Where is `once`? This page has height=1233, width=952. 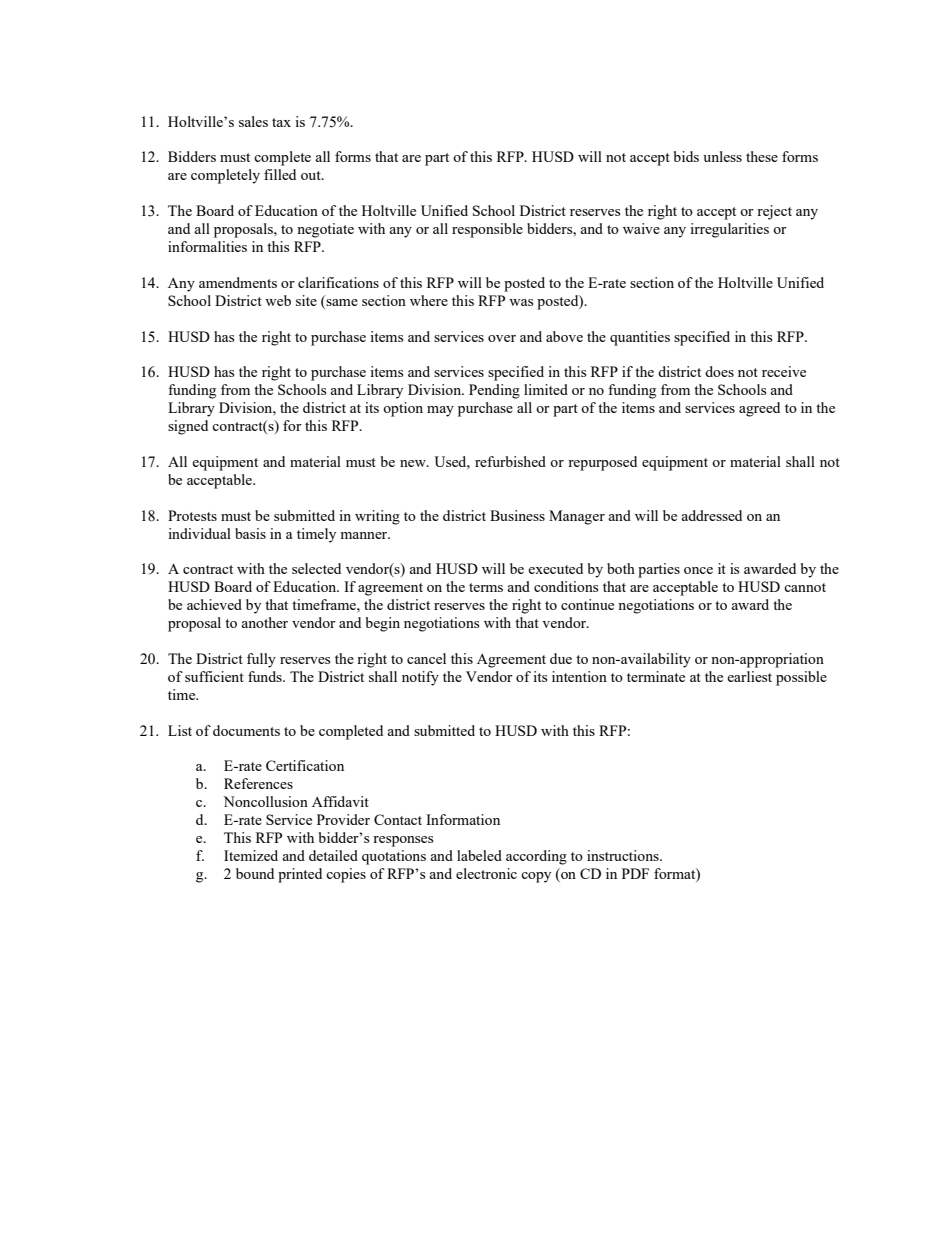
once is located at coordinates (698, 570).
